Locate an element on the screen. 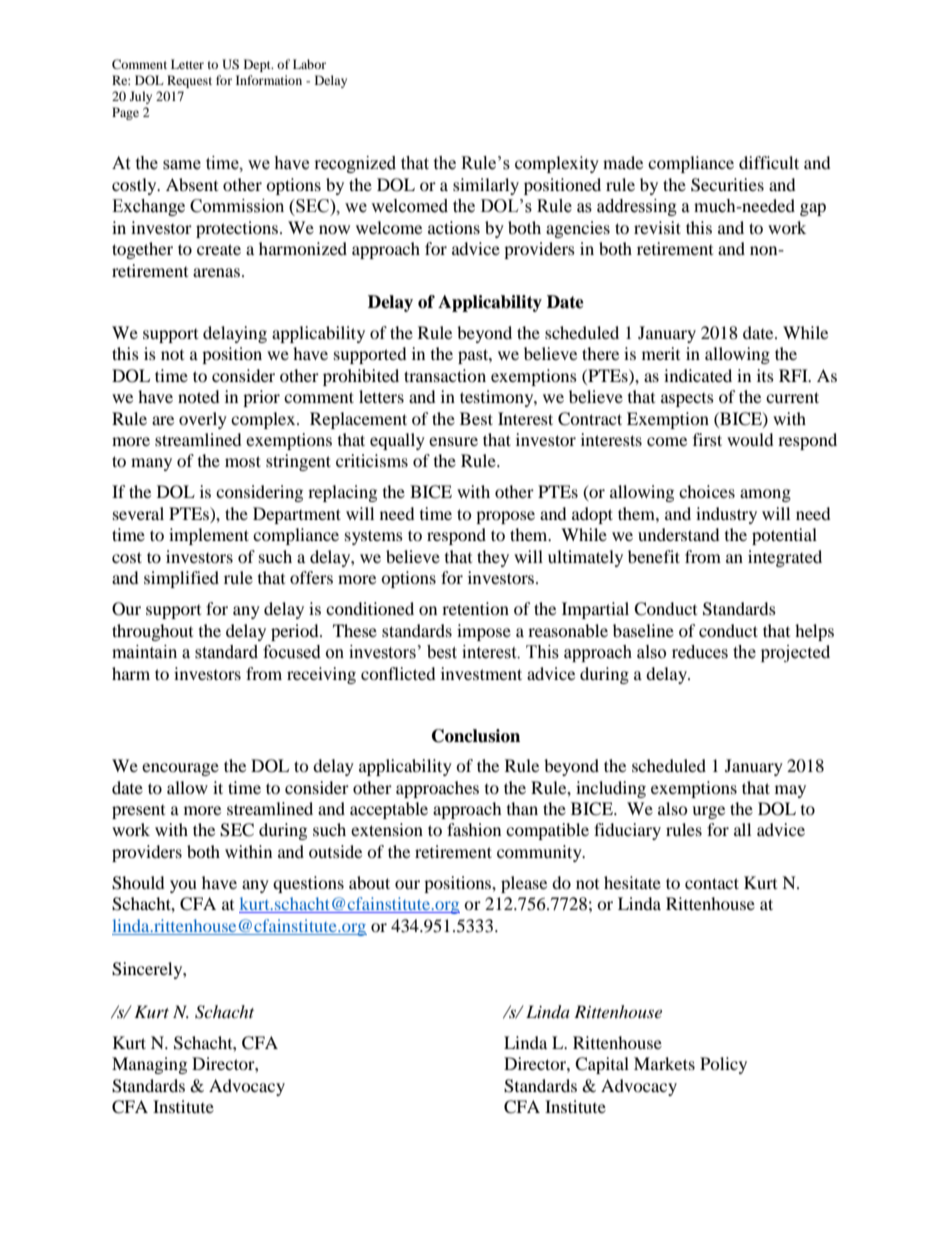 This screenshot has width=952, height=1233. fashion is located at coordinates (474, 829).
